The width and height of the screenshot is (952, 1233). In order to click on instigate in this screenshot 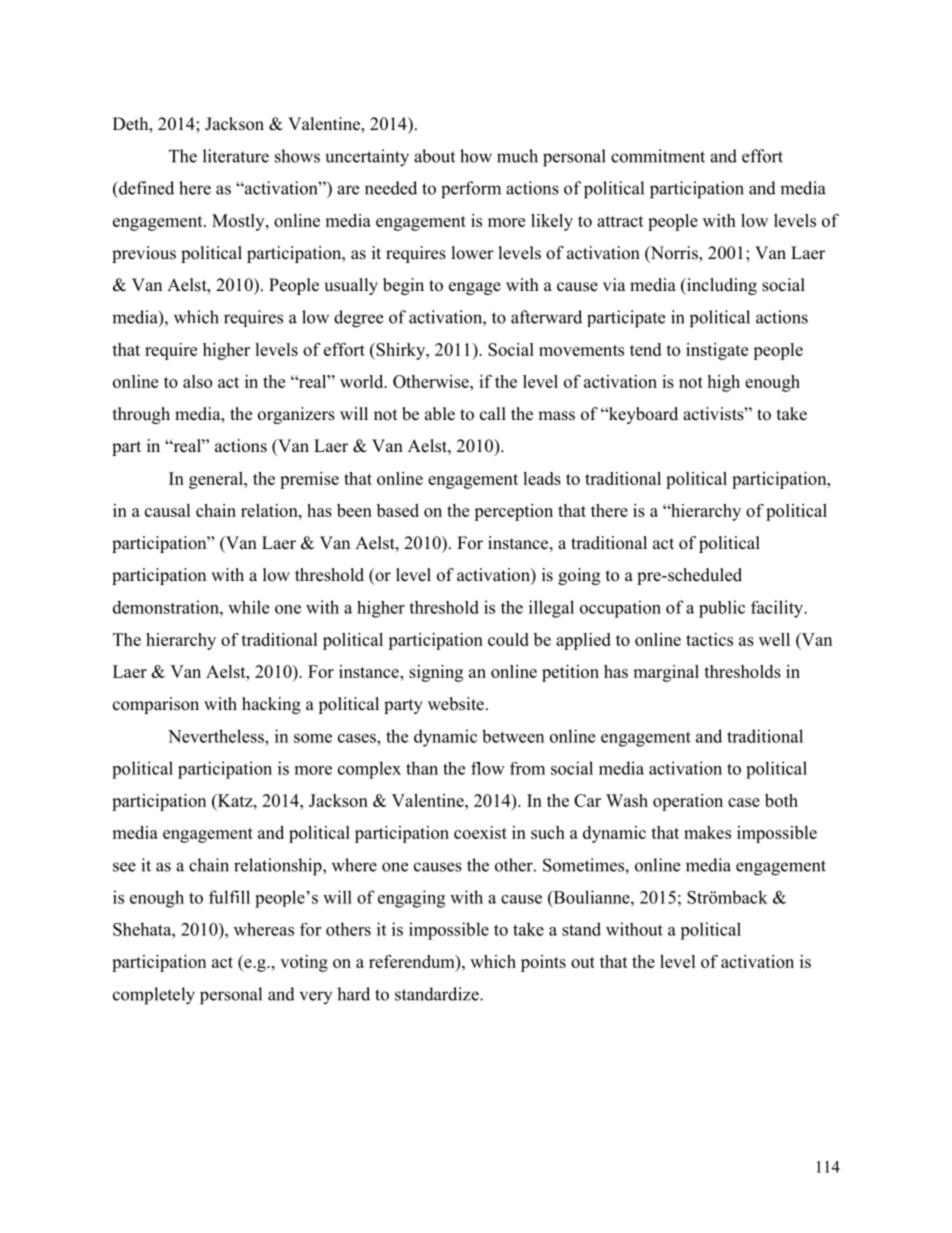, I will do `click(717, 351)`.
